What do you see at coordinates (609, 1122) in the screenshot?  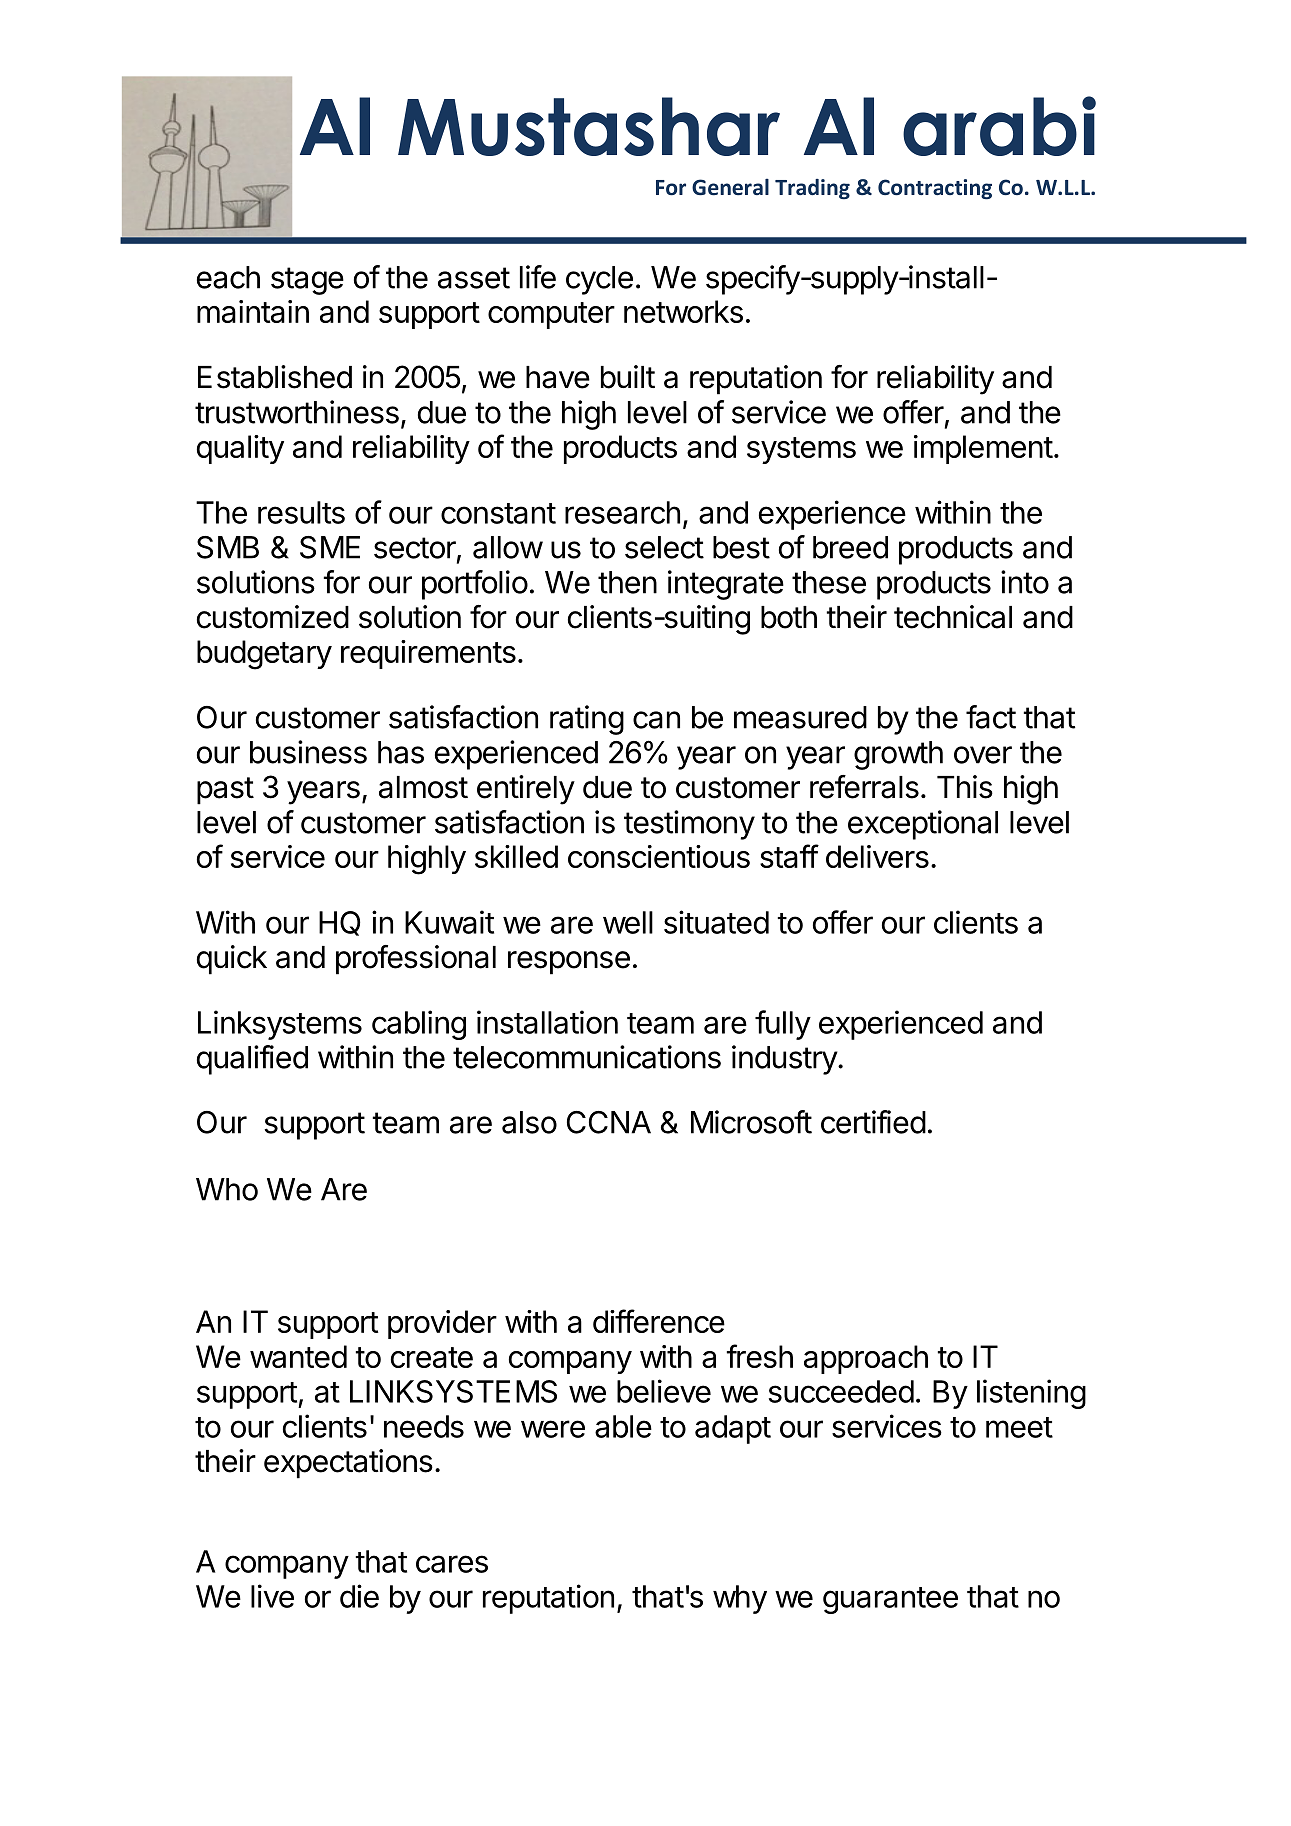 I see `CCNA` at bounding box center [609, 1122].
